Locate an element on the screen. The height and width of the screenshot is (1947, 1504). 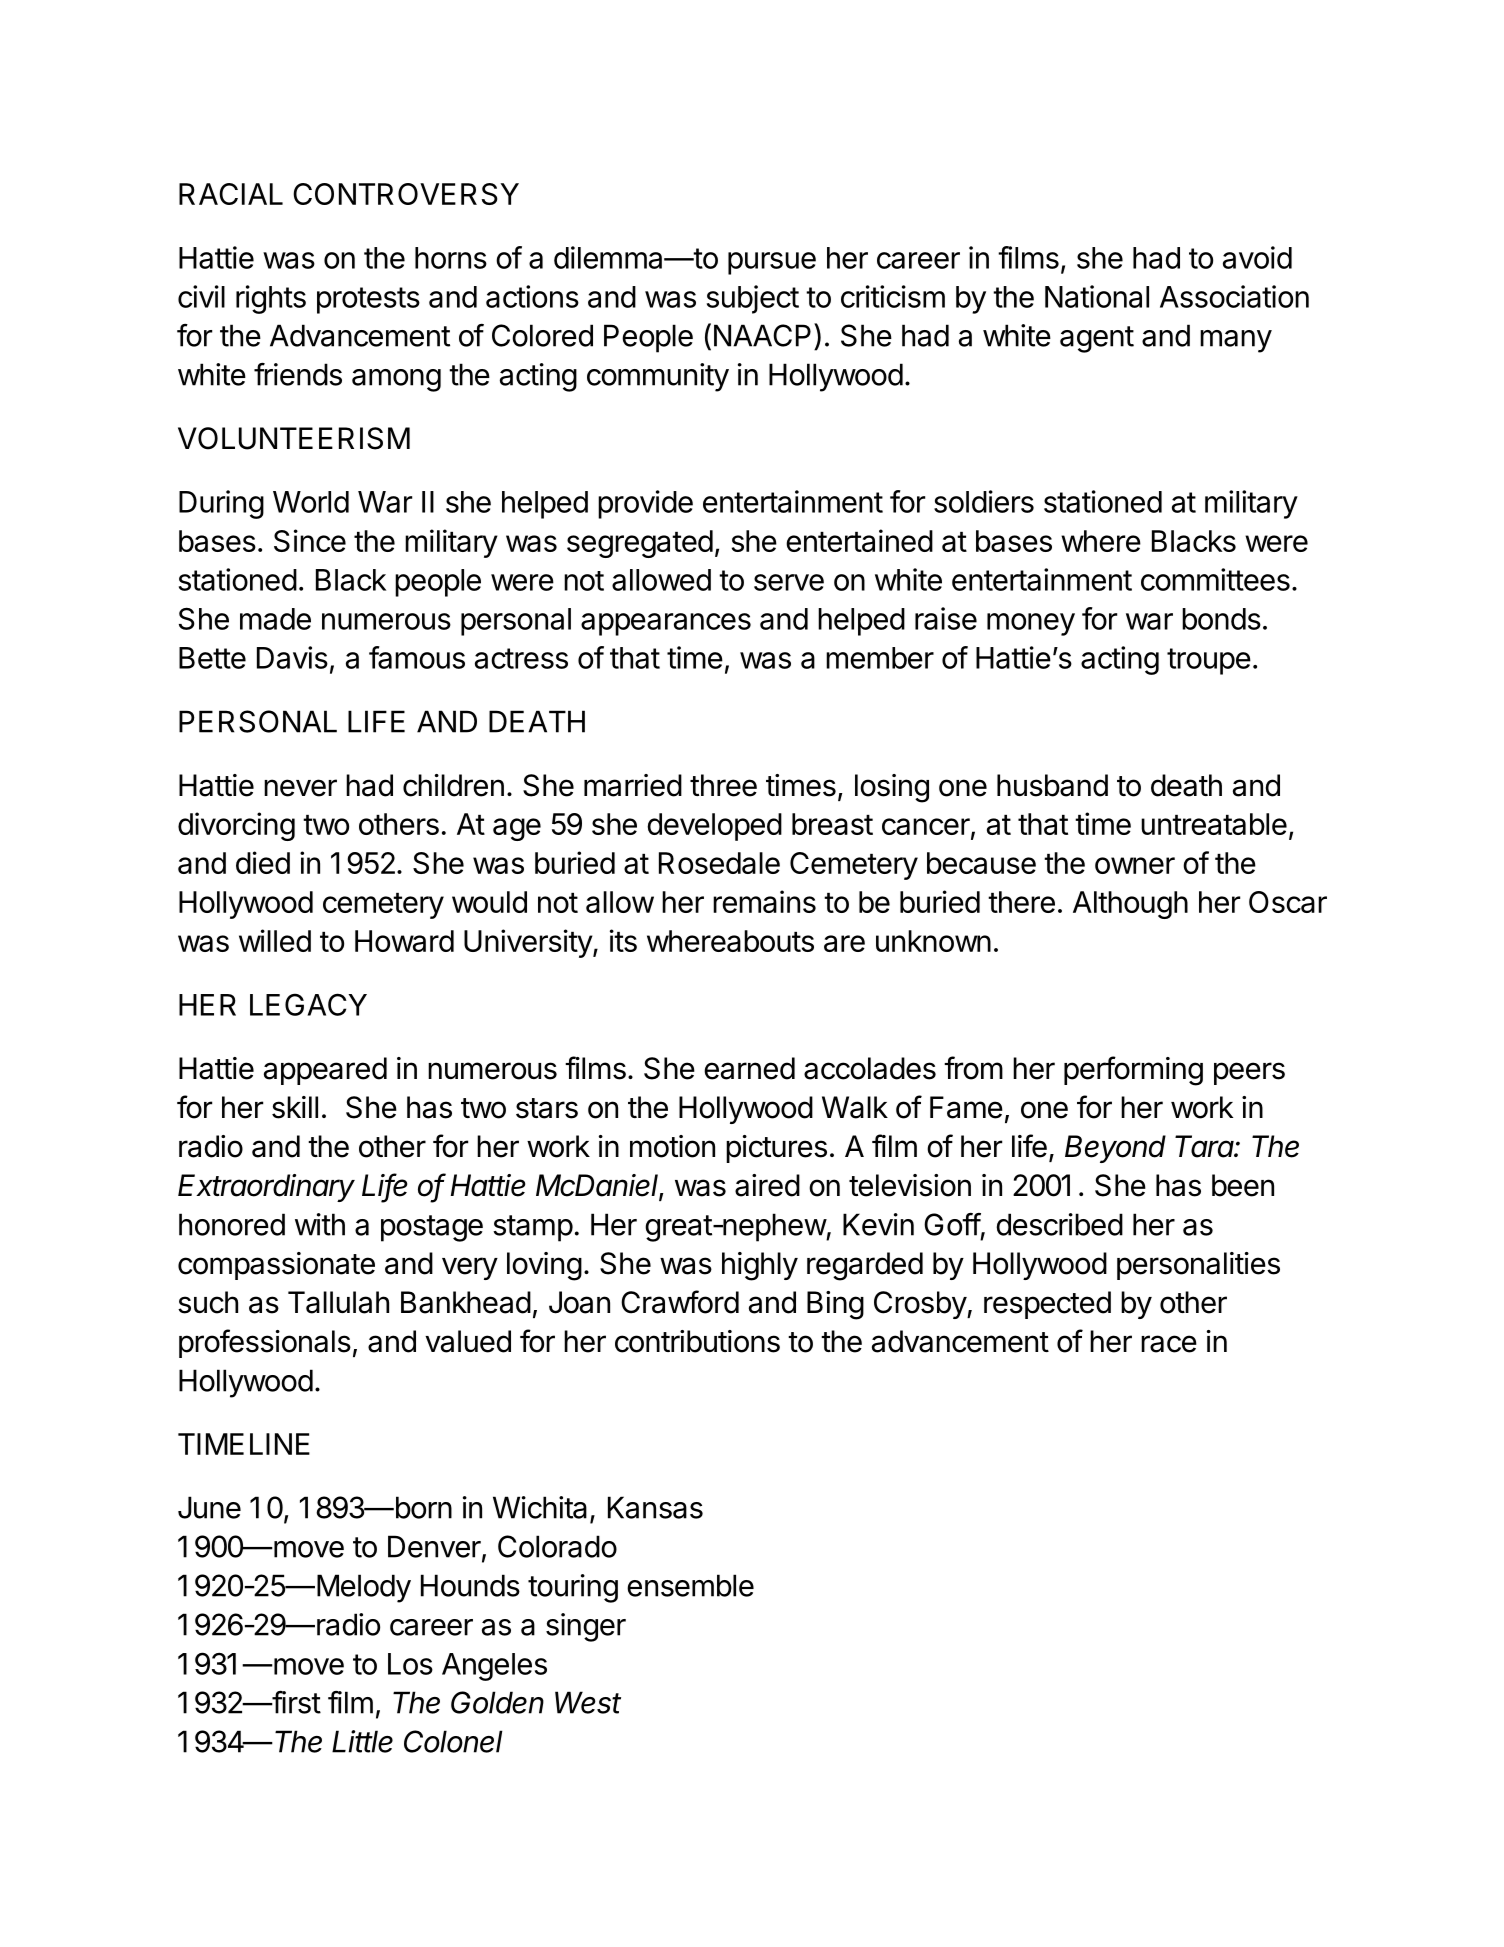
been is located at coordinates (1243, 1185).
